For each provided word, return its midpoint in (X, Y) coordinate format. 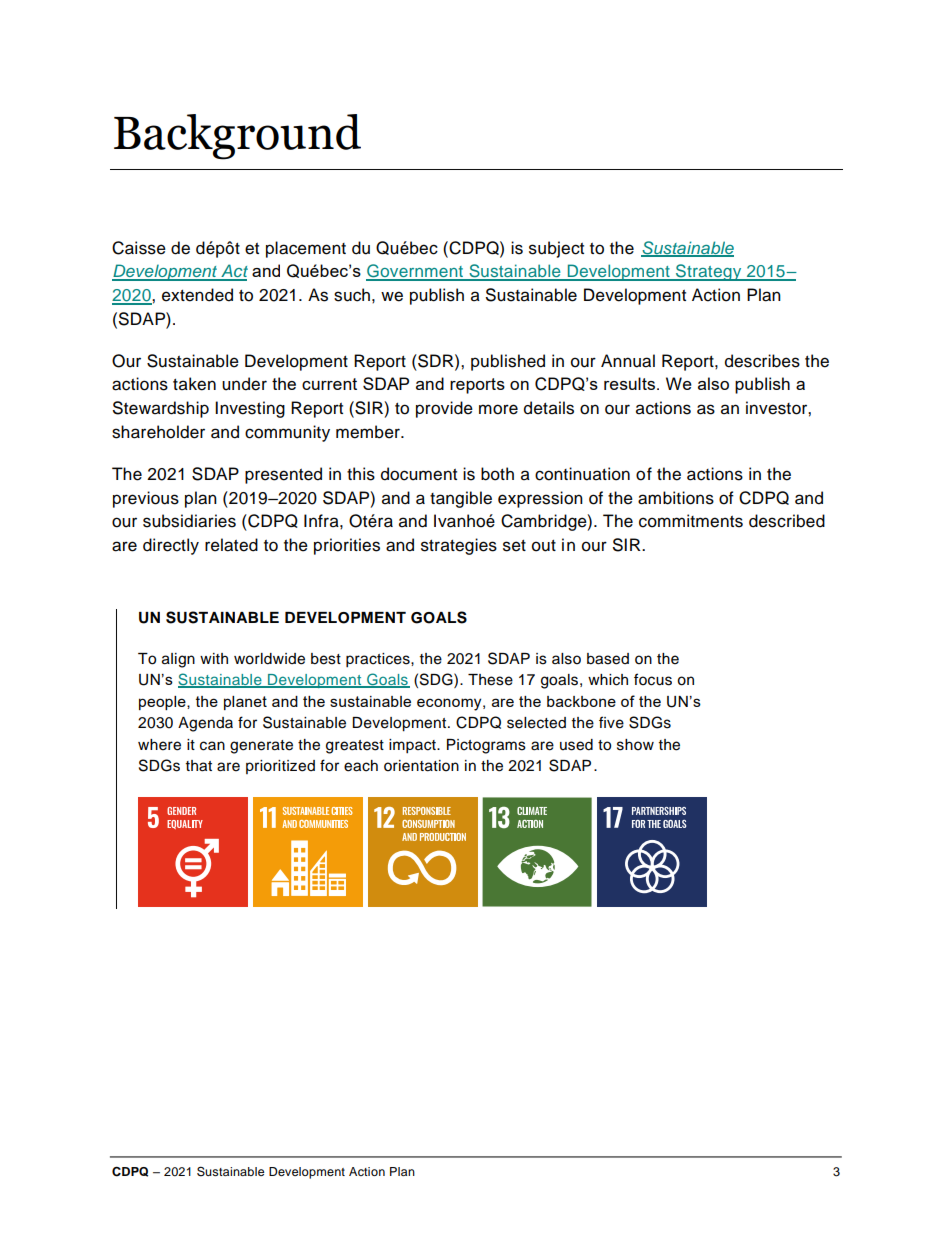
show (635, 745)
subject (556, 249)
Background (237, 137)
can (212, 746)
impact (413, 746)
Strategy (709, 272)
